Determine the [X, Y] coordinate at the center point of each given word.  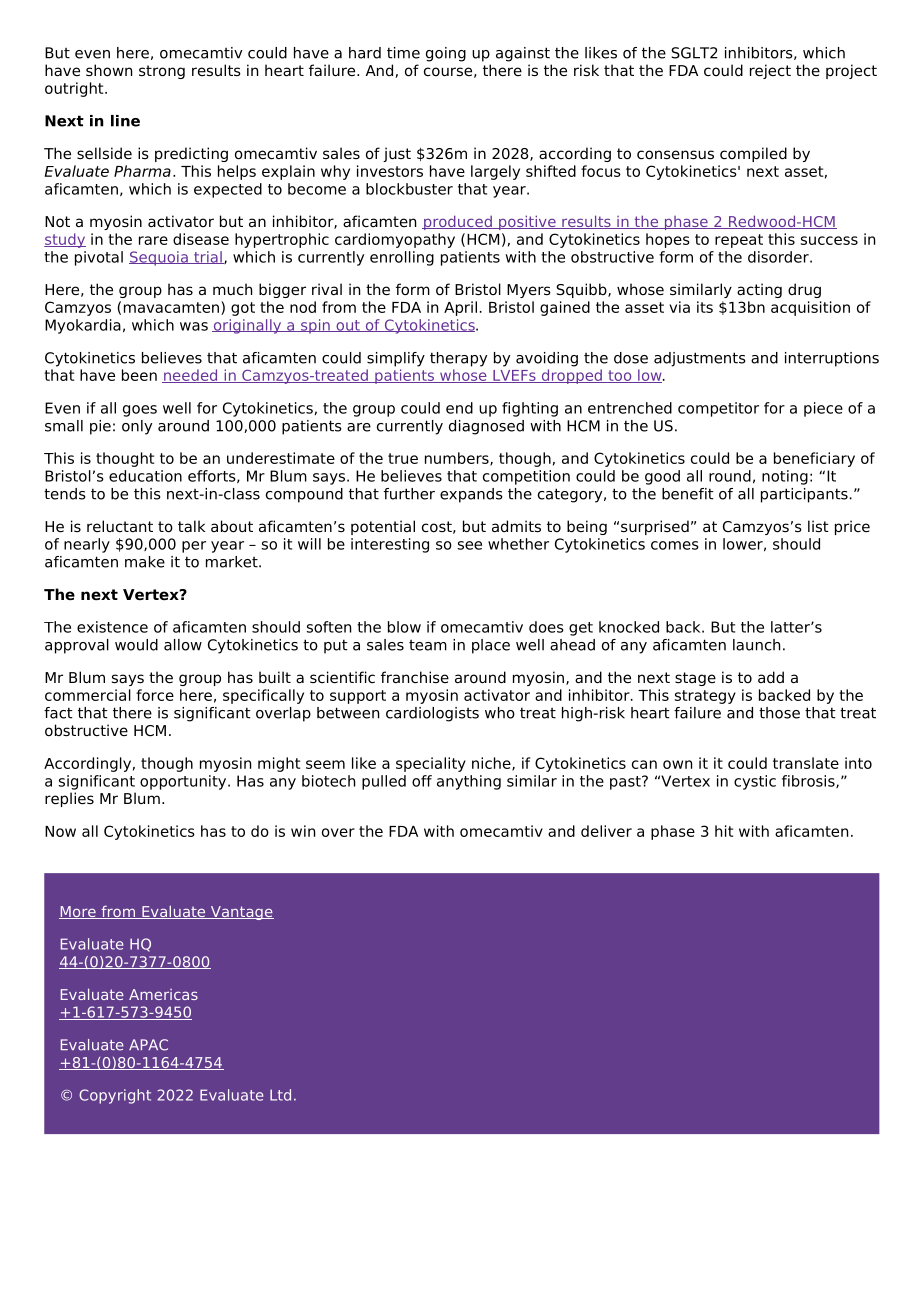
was [194, 326]
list [818, 526]
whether [518, 544]
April [460, 308]
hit [724, 831]
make [145, 562]
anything [469, 782]
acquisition [810, 308]
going [446, 54]
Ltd [280, 1095]
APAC [148, 1045]
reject [770, 71]
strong [162, 72]
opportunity [184, 782]
